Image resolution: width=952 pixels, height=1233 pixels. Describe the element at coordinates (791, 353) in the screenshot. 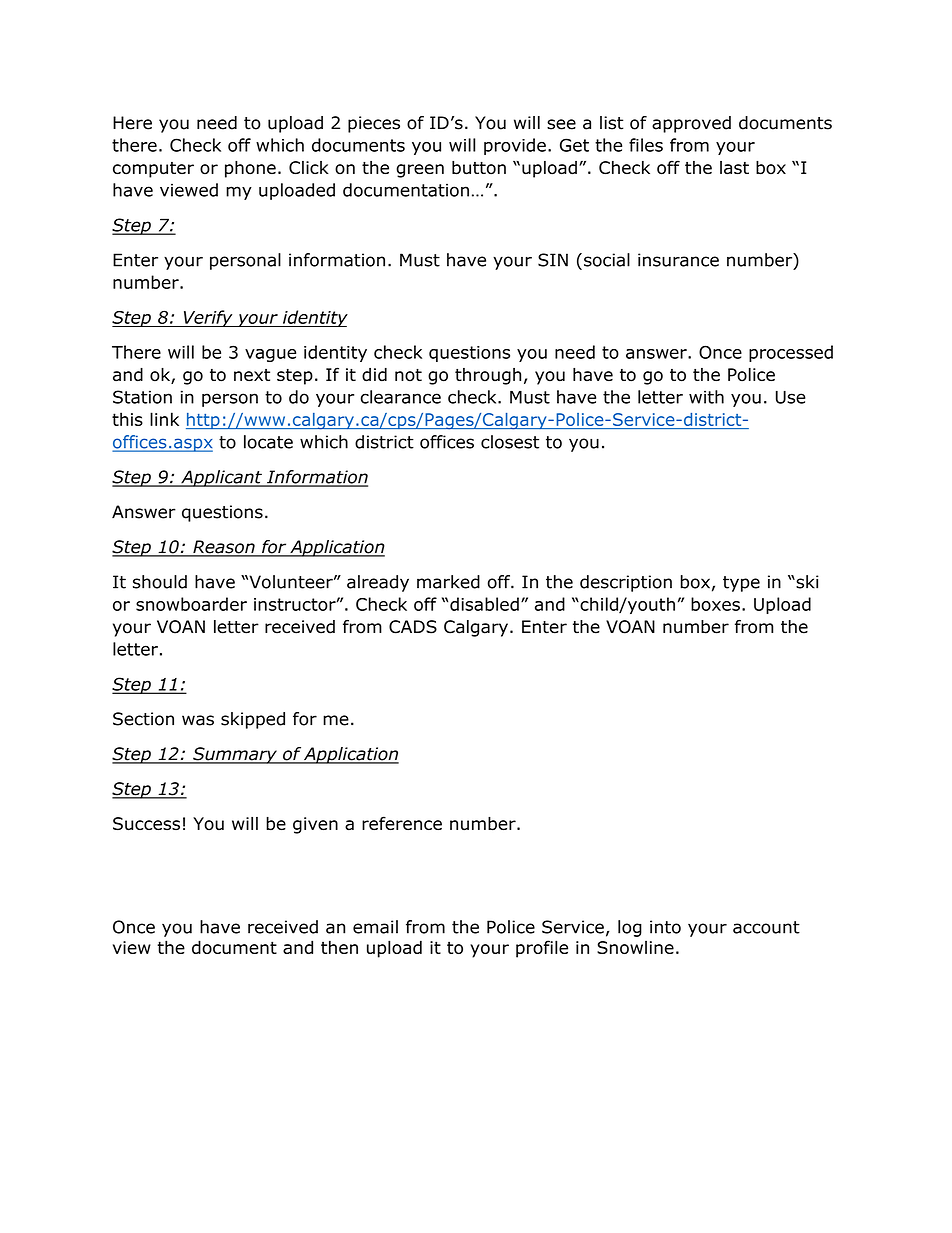

I see `processed` at that location.
